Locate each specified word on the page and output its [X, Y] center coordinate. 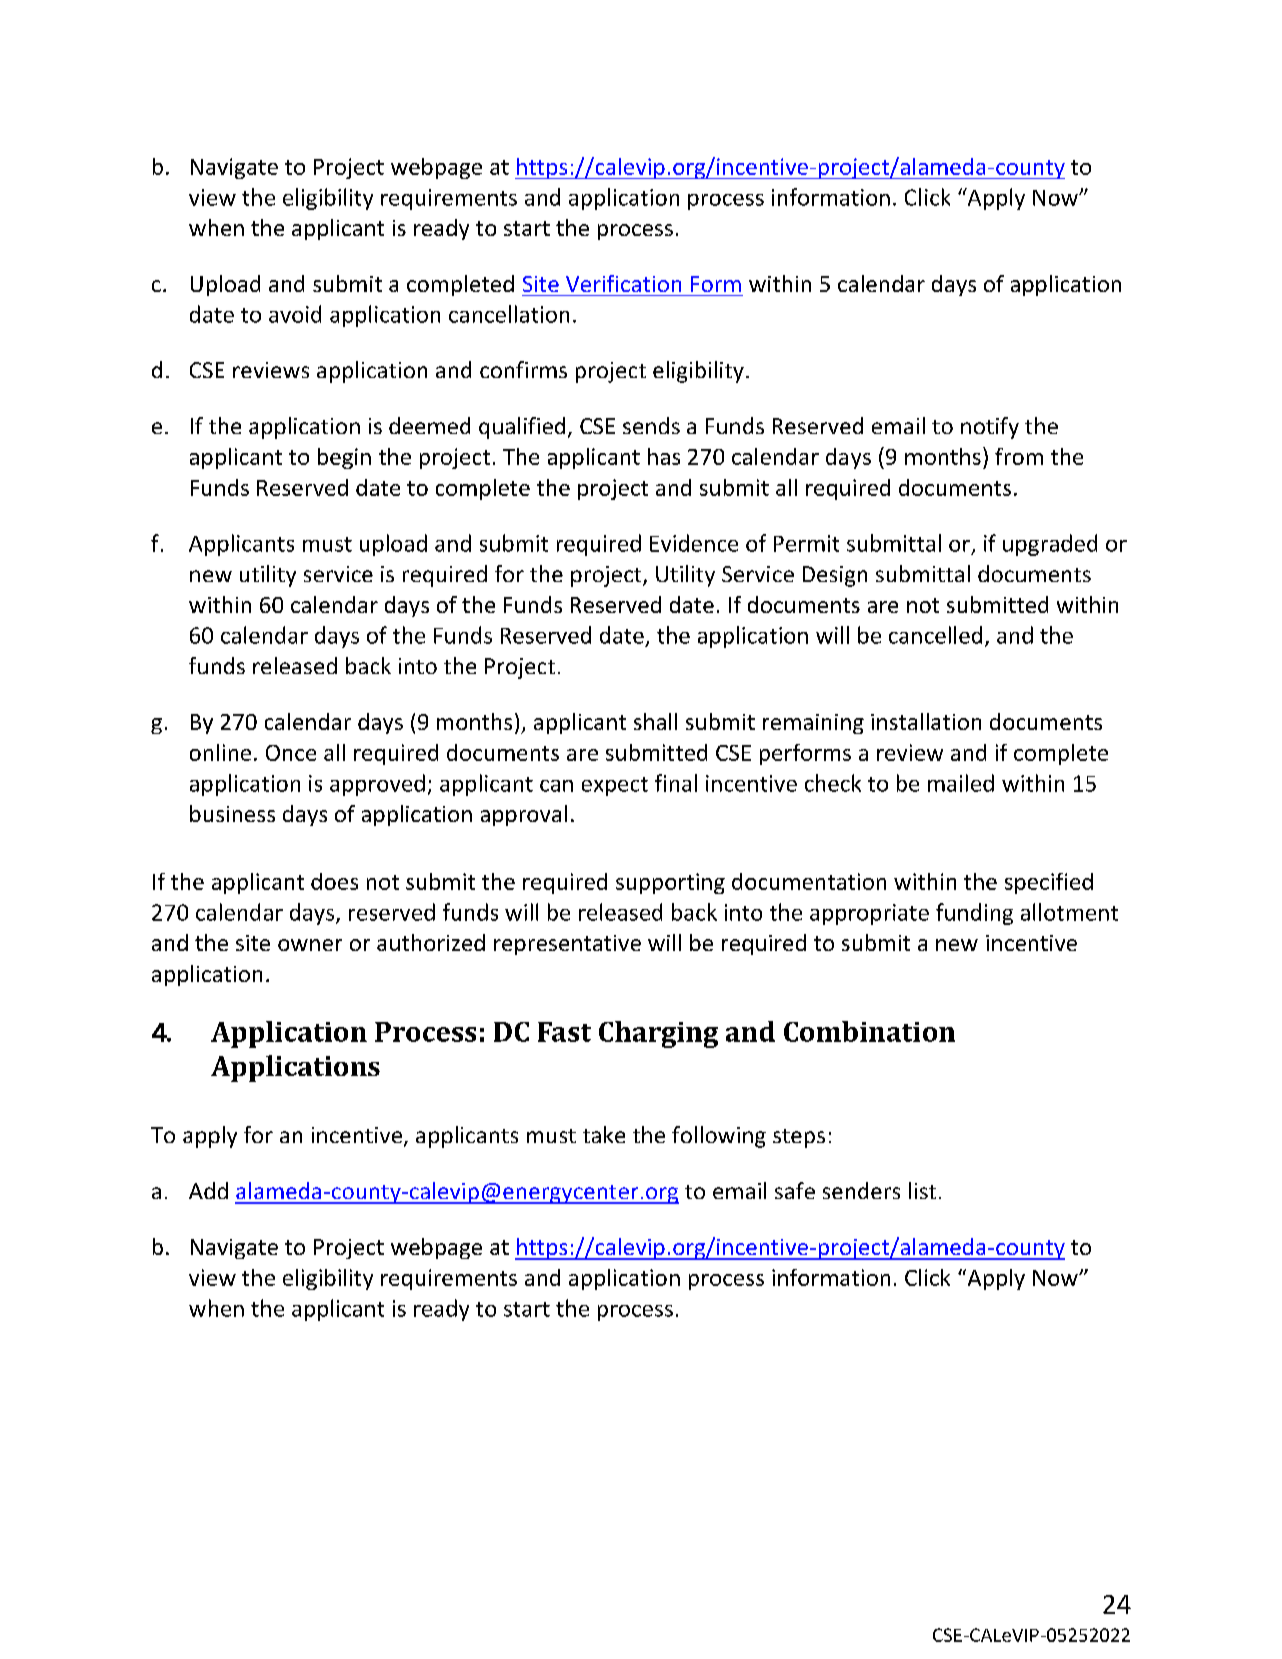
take [604, 1134]
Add [208, 1190]
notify [990, 428]
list [922, 1190]
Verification [623, 283]
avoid [295, 314]
